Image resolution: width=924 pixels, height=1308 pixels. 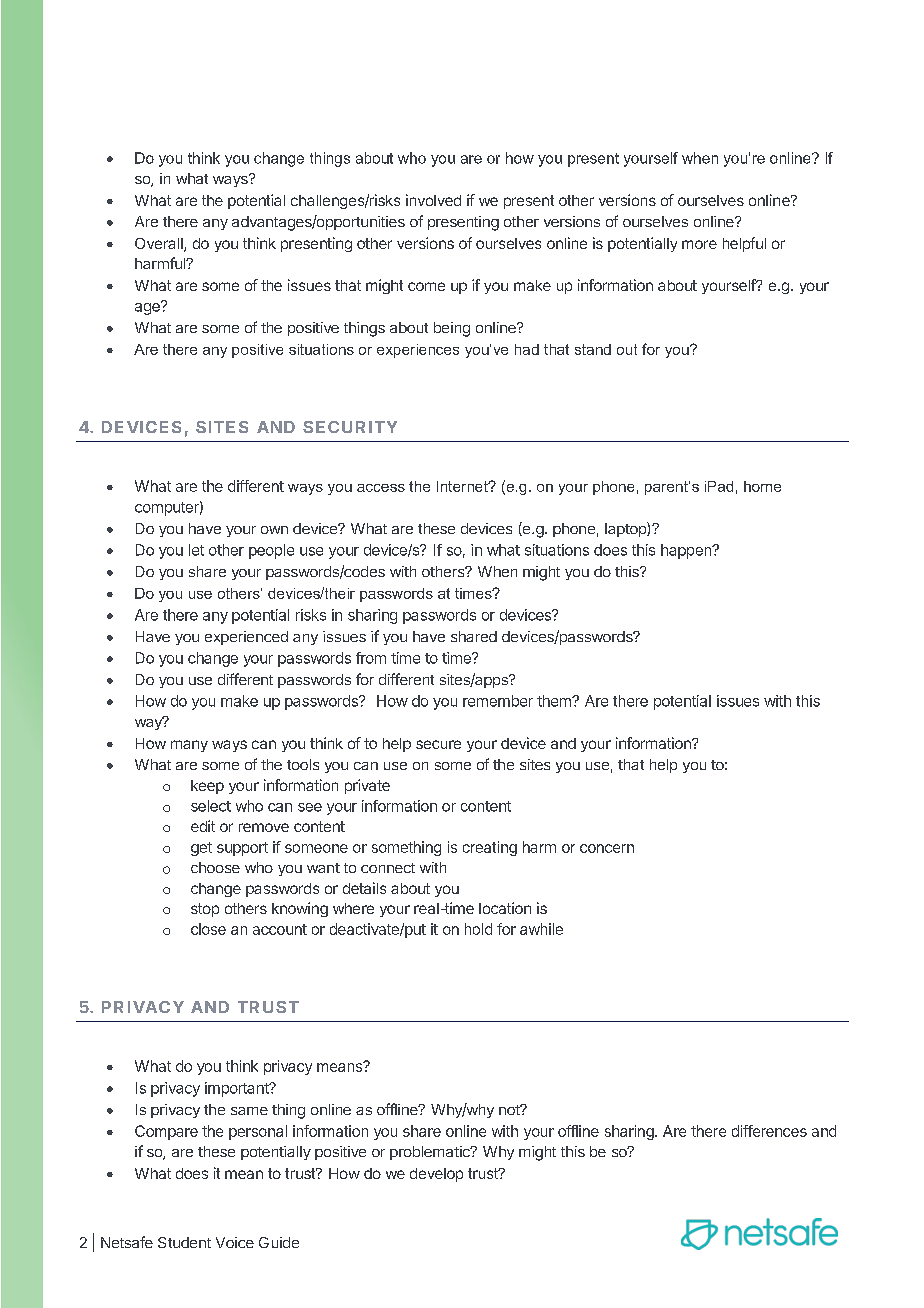 What do you see at coordinates (189, 746) in the image?
I see `many` at bounding box center [189, 746].
